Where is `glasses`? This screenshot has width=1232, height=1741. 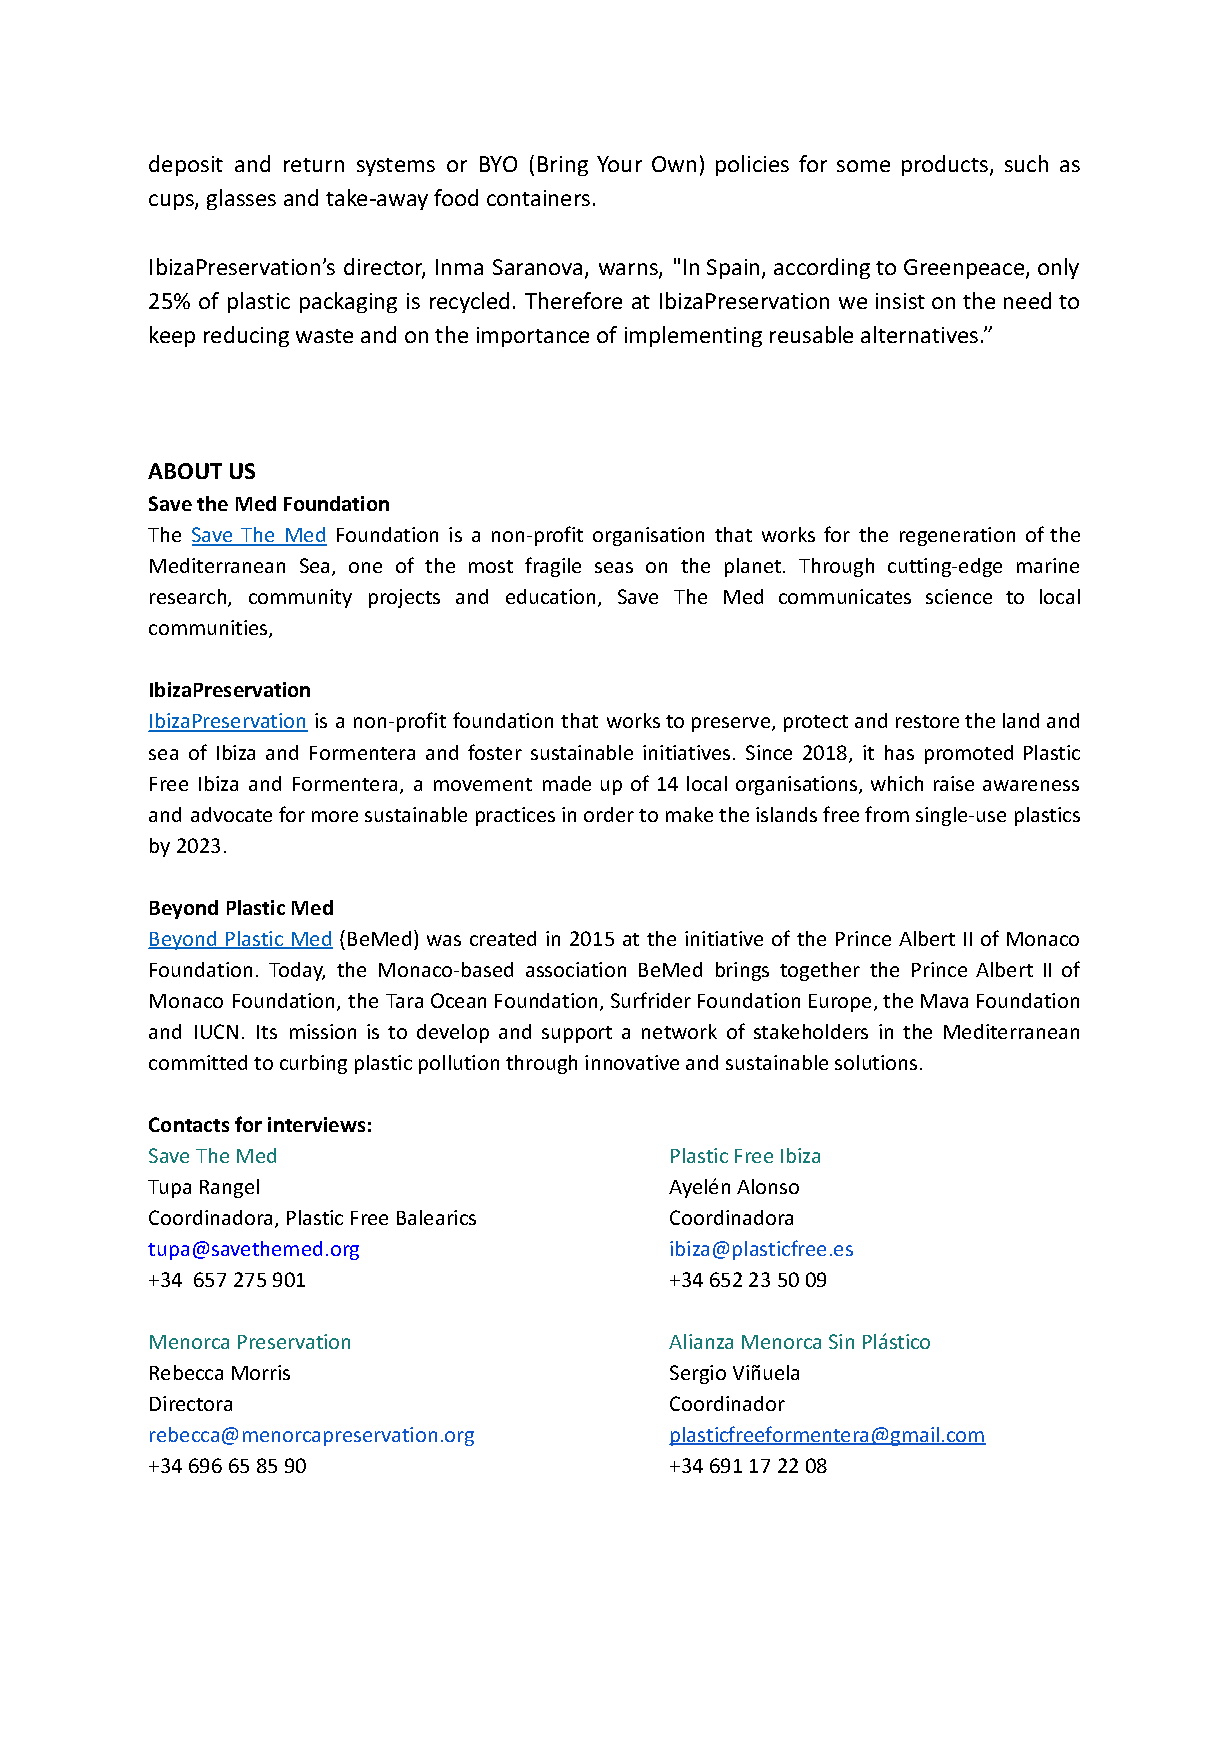
glasses is located at coordinates (241, 199).
